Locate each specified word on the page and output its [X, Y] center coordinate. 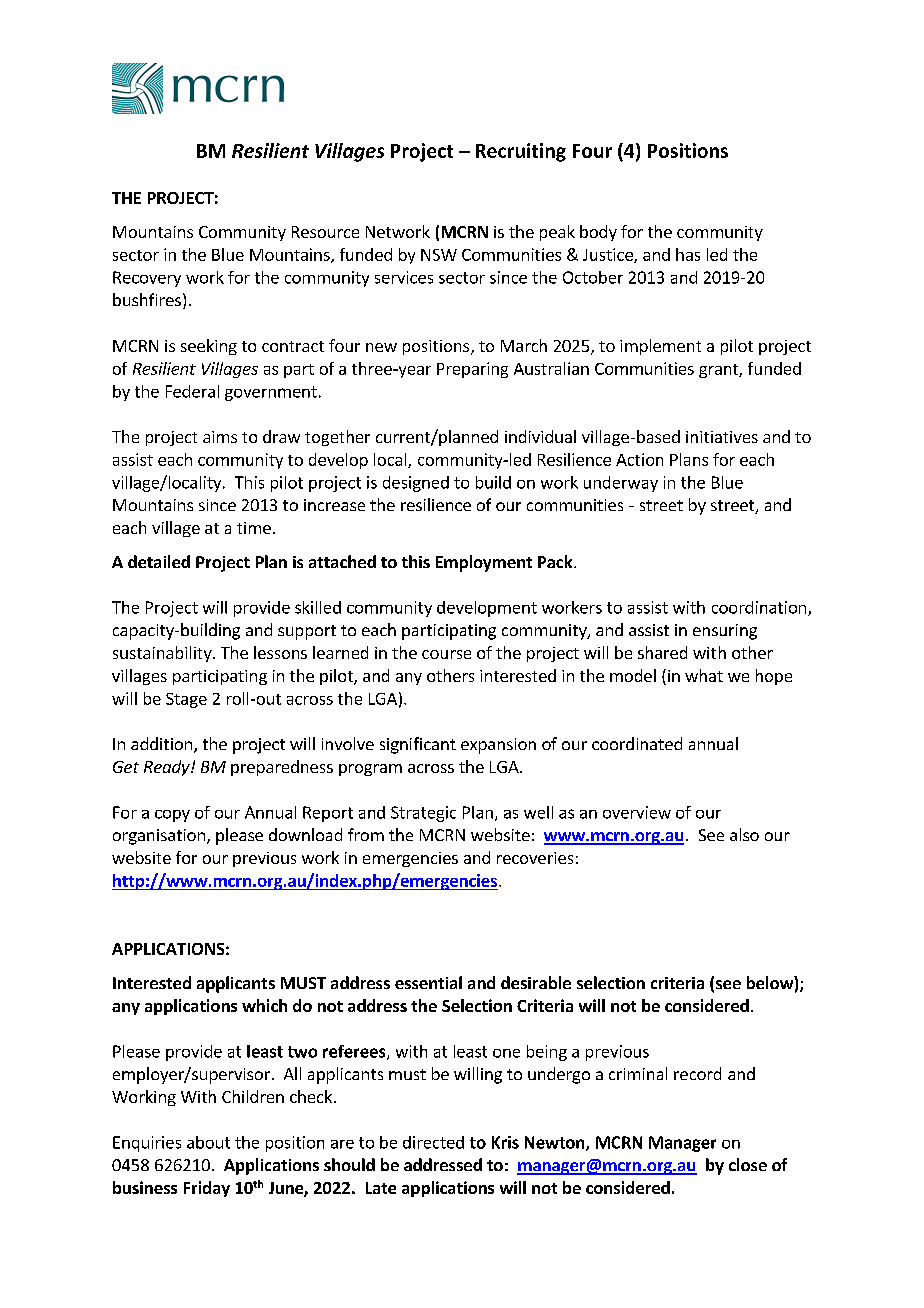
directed [433, 1142]
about [208, 1142]
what [704, 675]
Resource [325, 232]
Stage [186, 700]
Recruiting [521, 152]
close [748, 1164]
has [688, 254]
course [446, 654]
